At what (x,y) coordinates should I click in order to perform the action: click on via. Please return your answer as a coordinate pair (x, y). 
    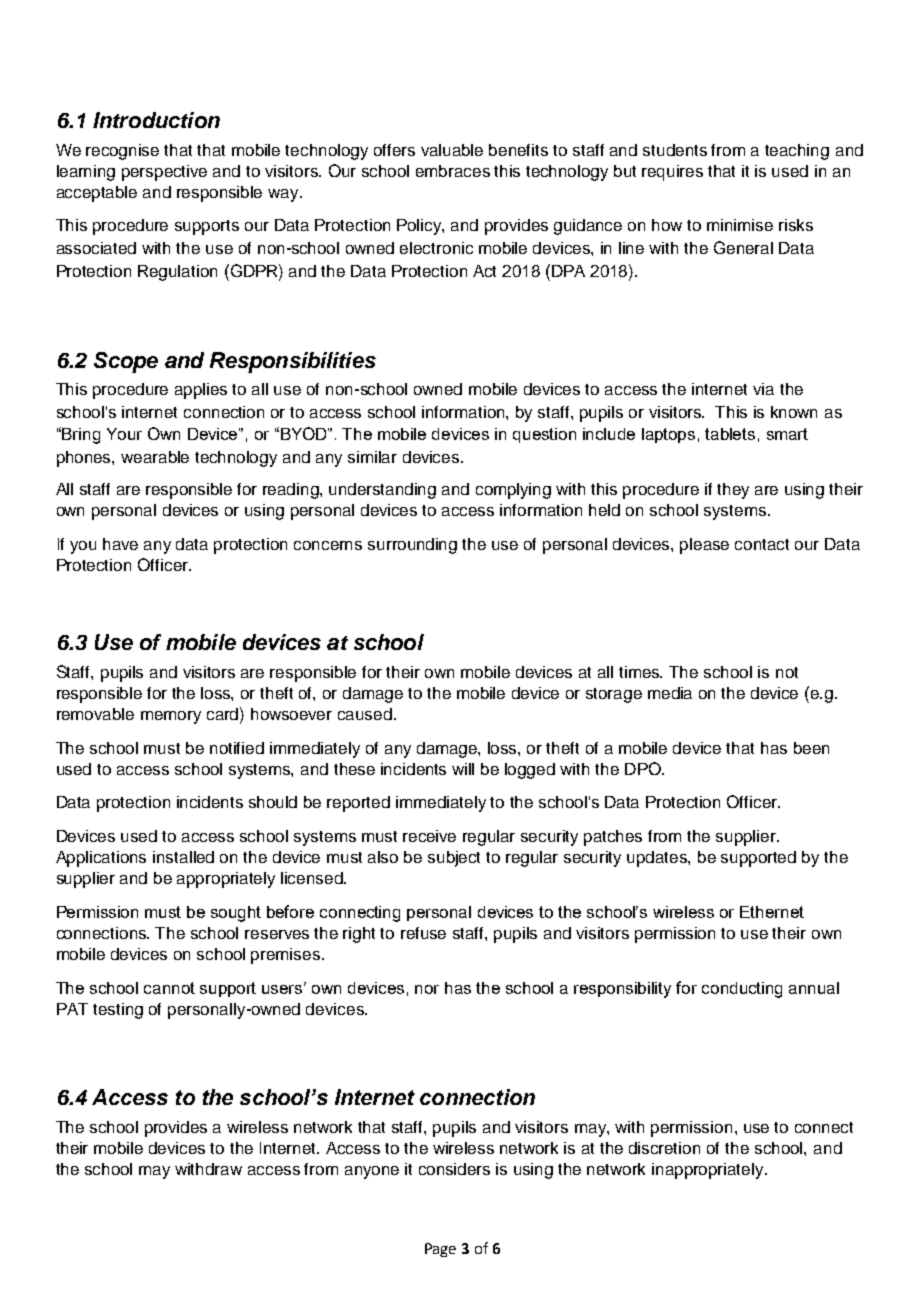
    Looking at the image, I should click on (763, 389).
